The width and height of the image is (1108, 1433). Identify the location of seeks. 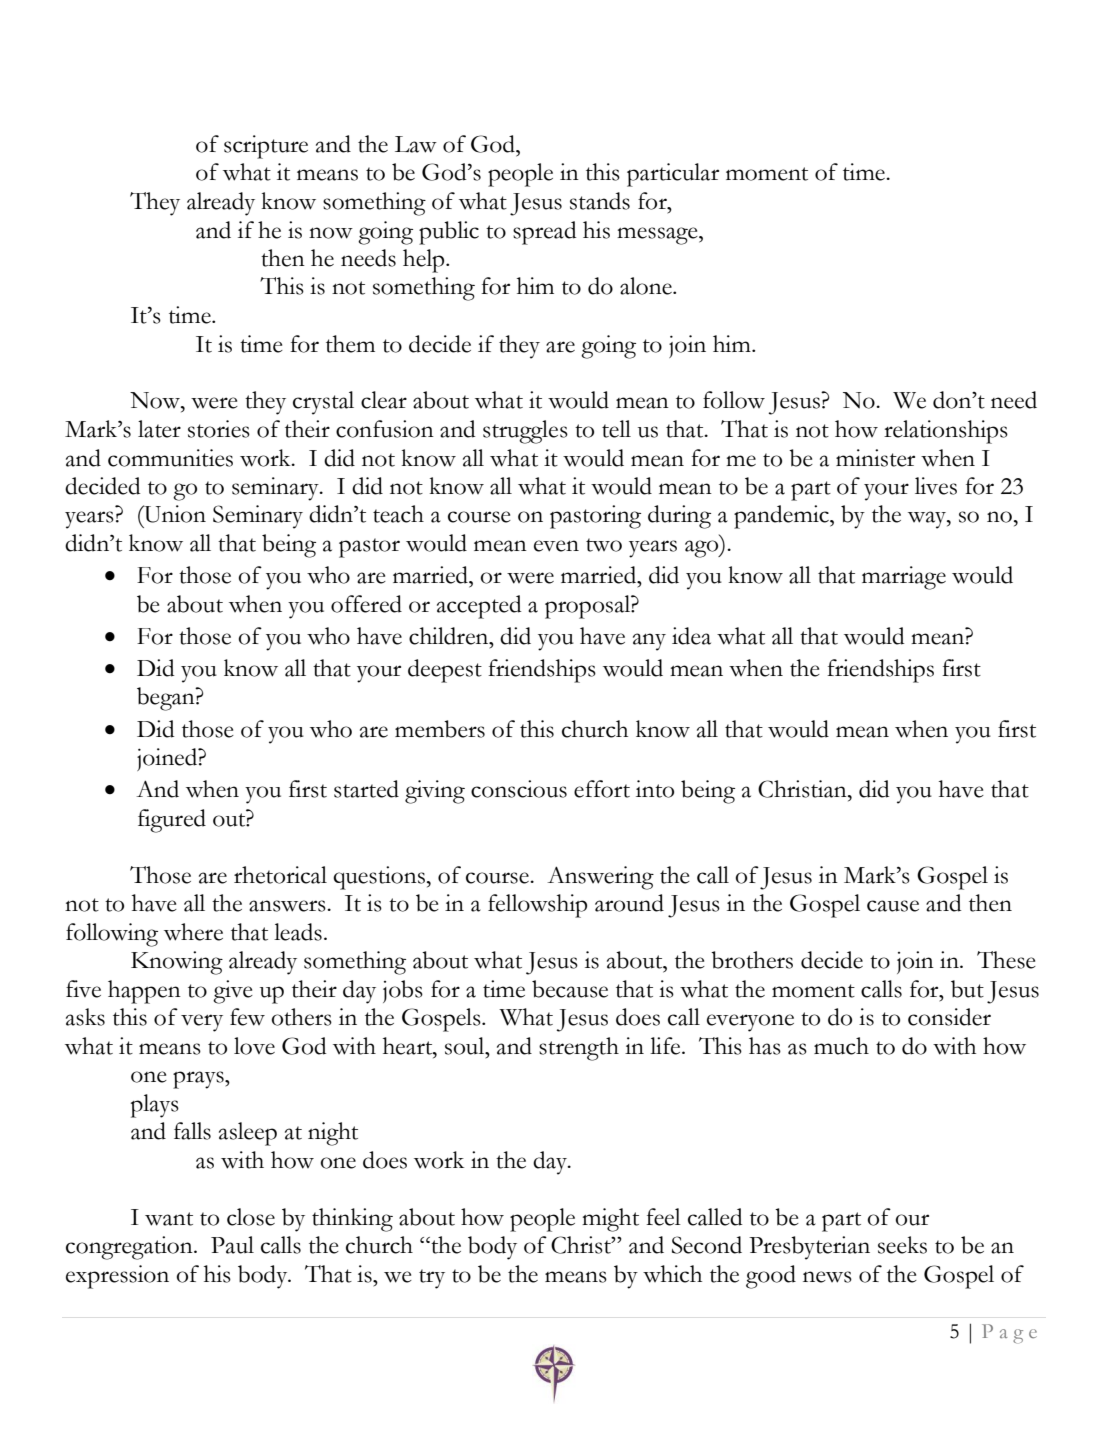
(902, 1245).
